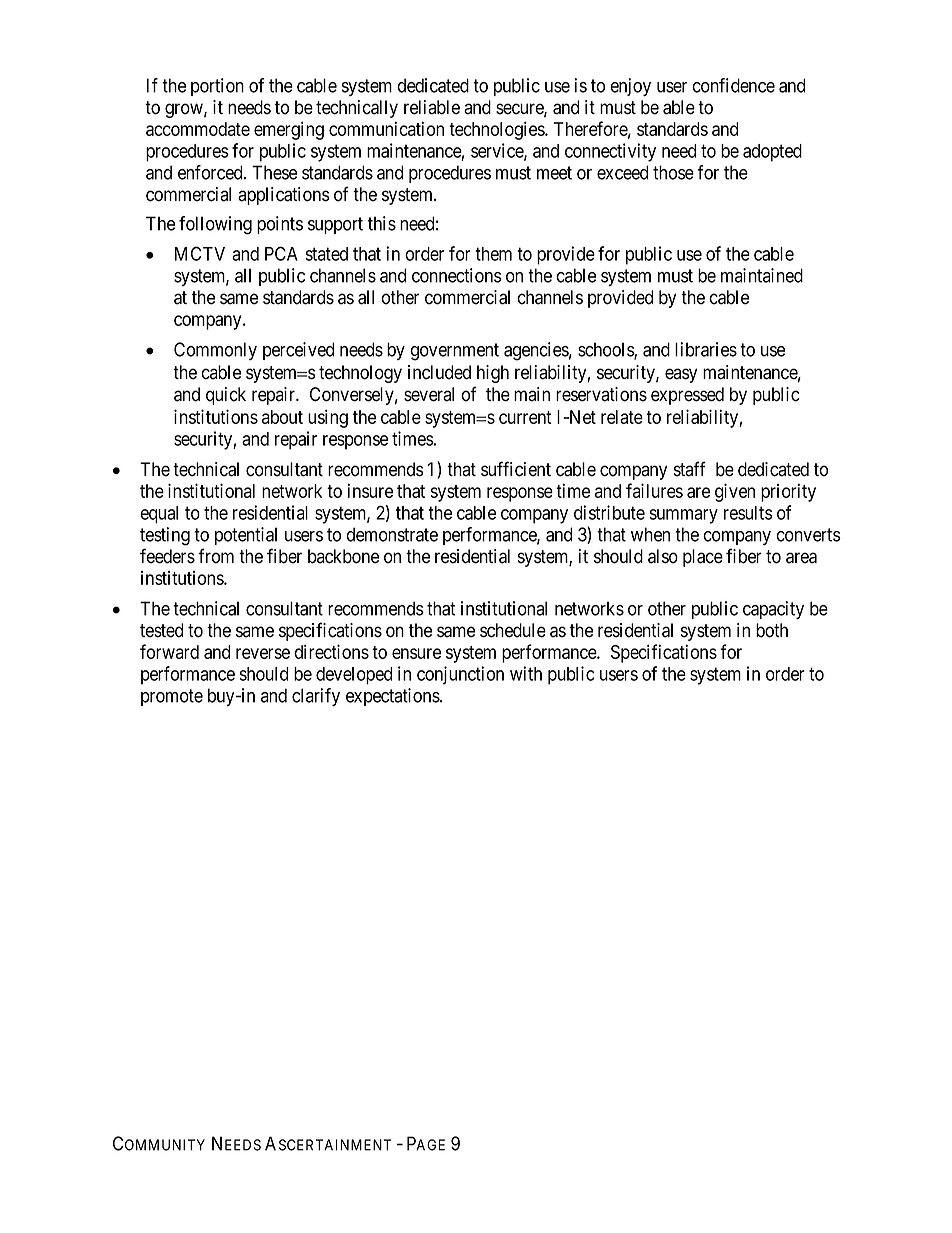 This screenshot has height=1233, width=952. I want to click on reverse, so click(263, 653).
